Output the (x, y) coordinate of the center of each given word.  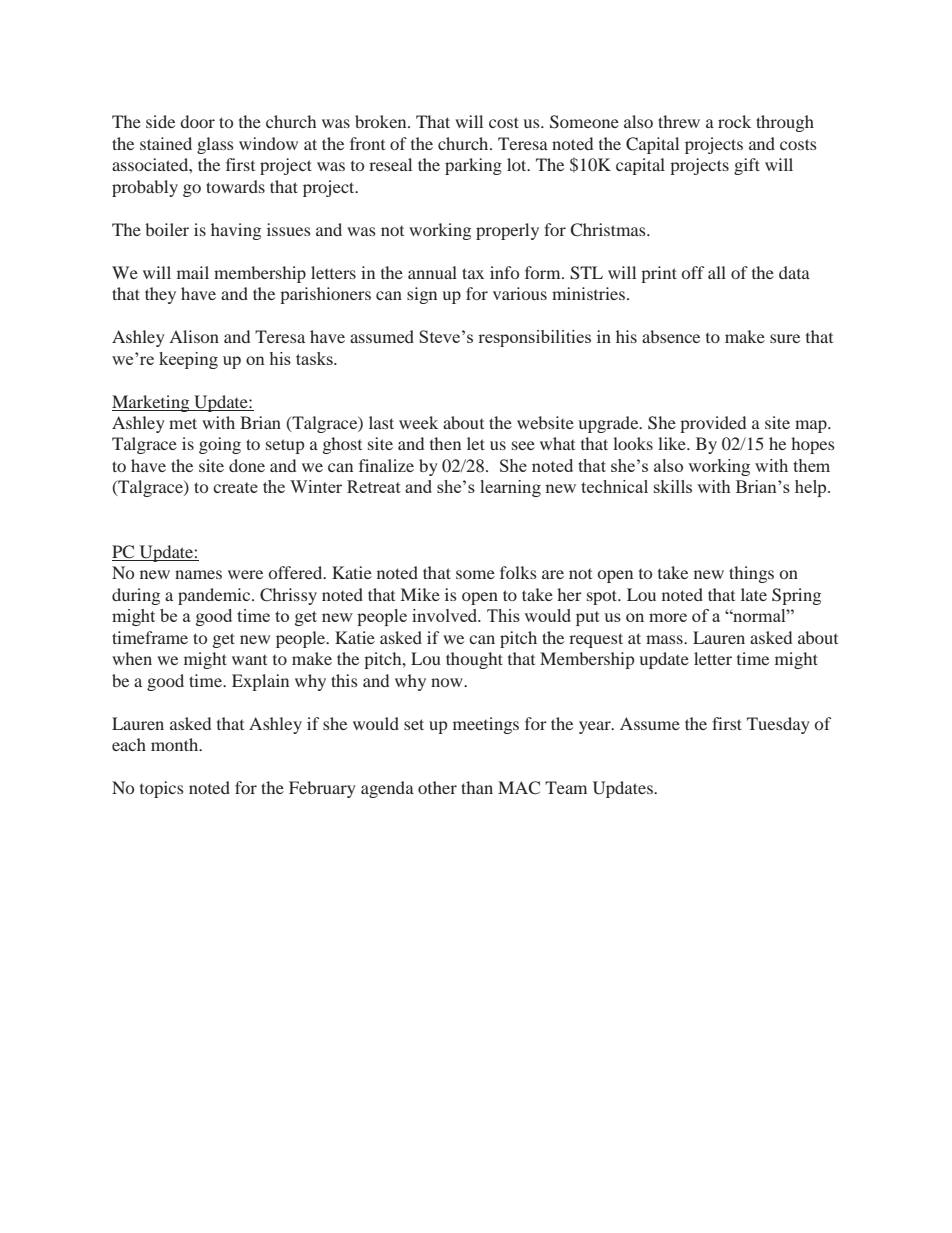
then (445, 443)
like (673, 443)
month (176, 744)
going (220, 445)
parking (473, 166)
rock (734, 121)
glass (215, 145)
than (477, 787)
